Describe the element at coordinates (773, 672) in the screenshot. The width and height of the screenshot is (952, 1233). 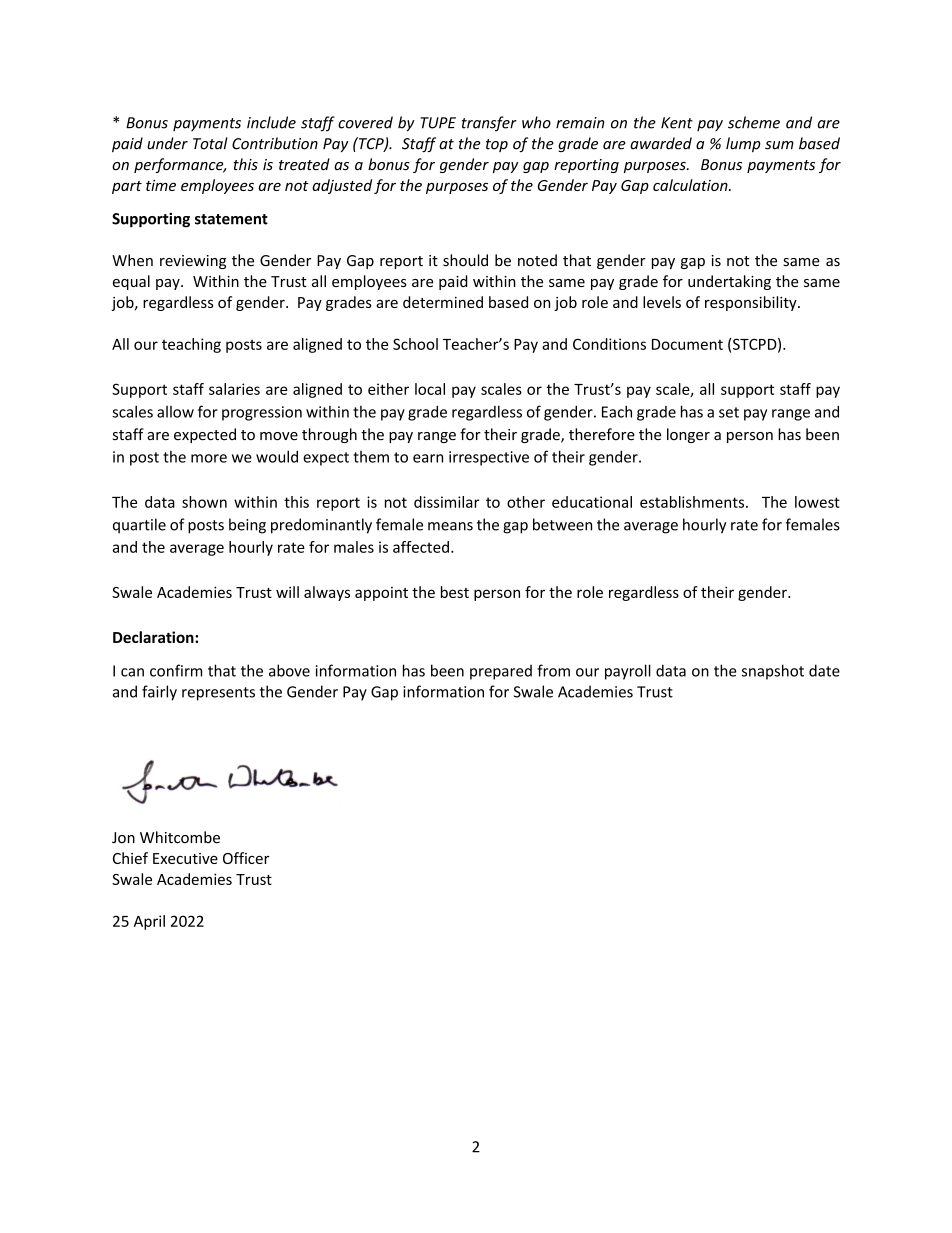
I see `snapshot` at that location.
